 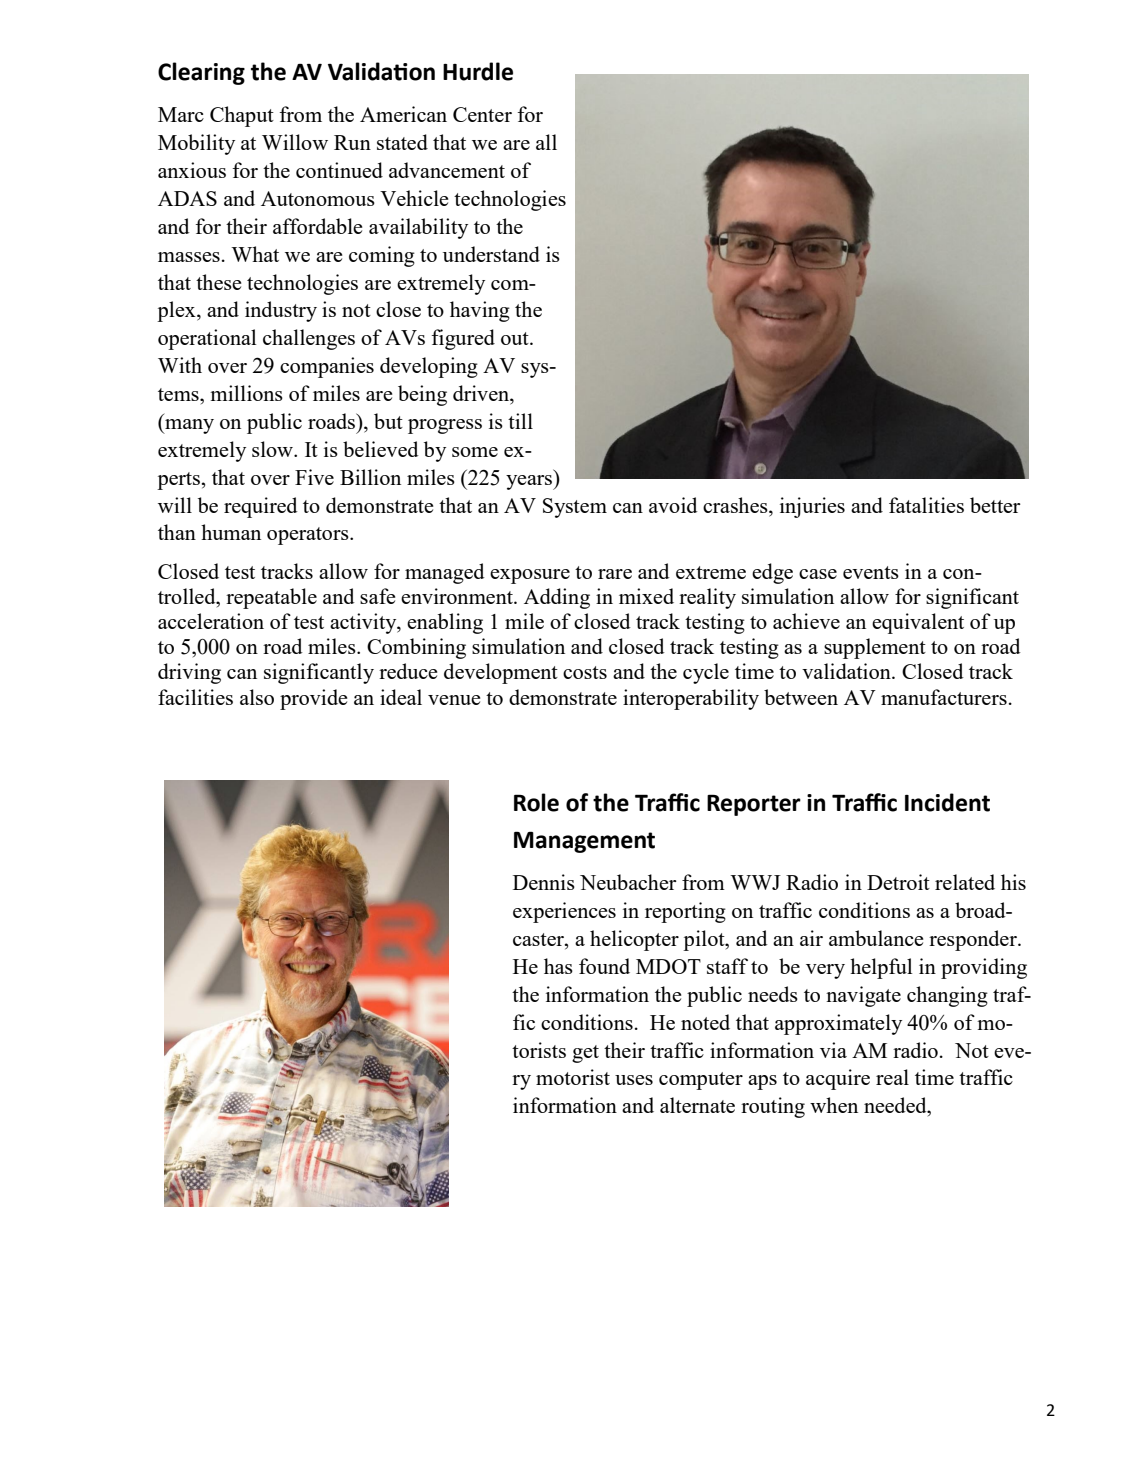 I want to click on Center, so click(x=482, y=114).
